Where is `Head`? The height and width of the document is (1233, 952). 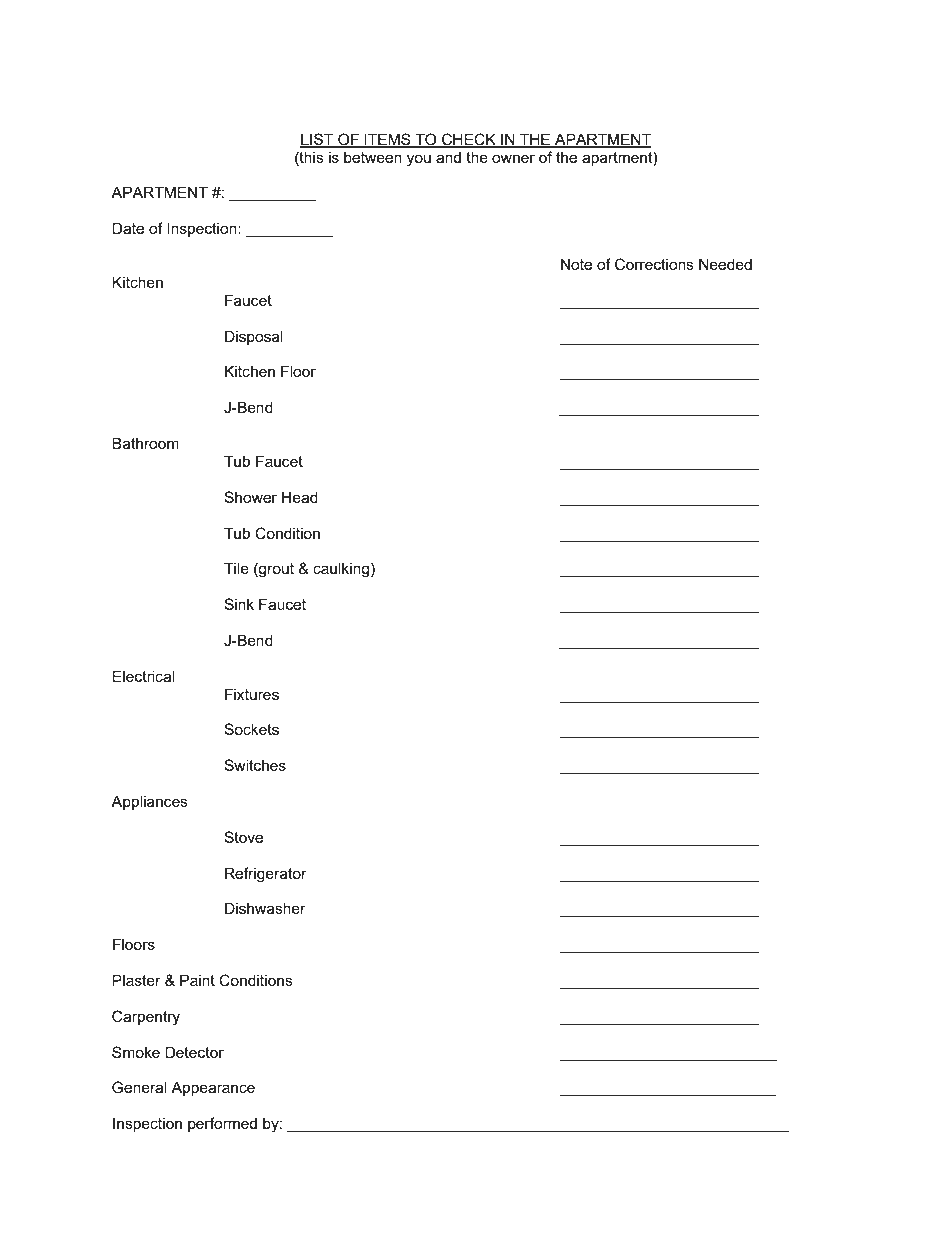 Head is located at coordinates (300, 497).
